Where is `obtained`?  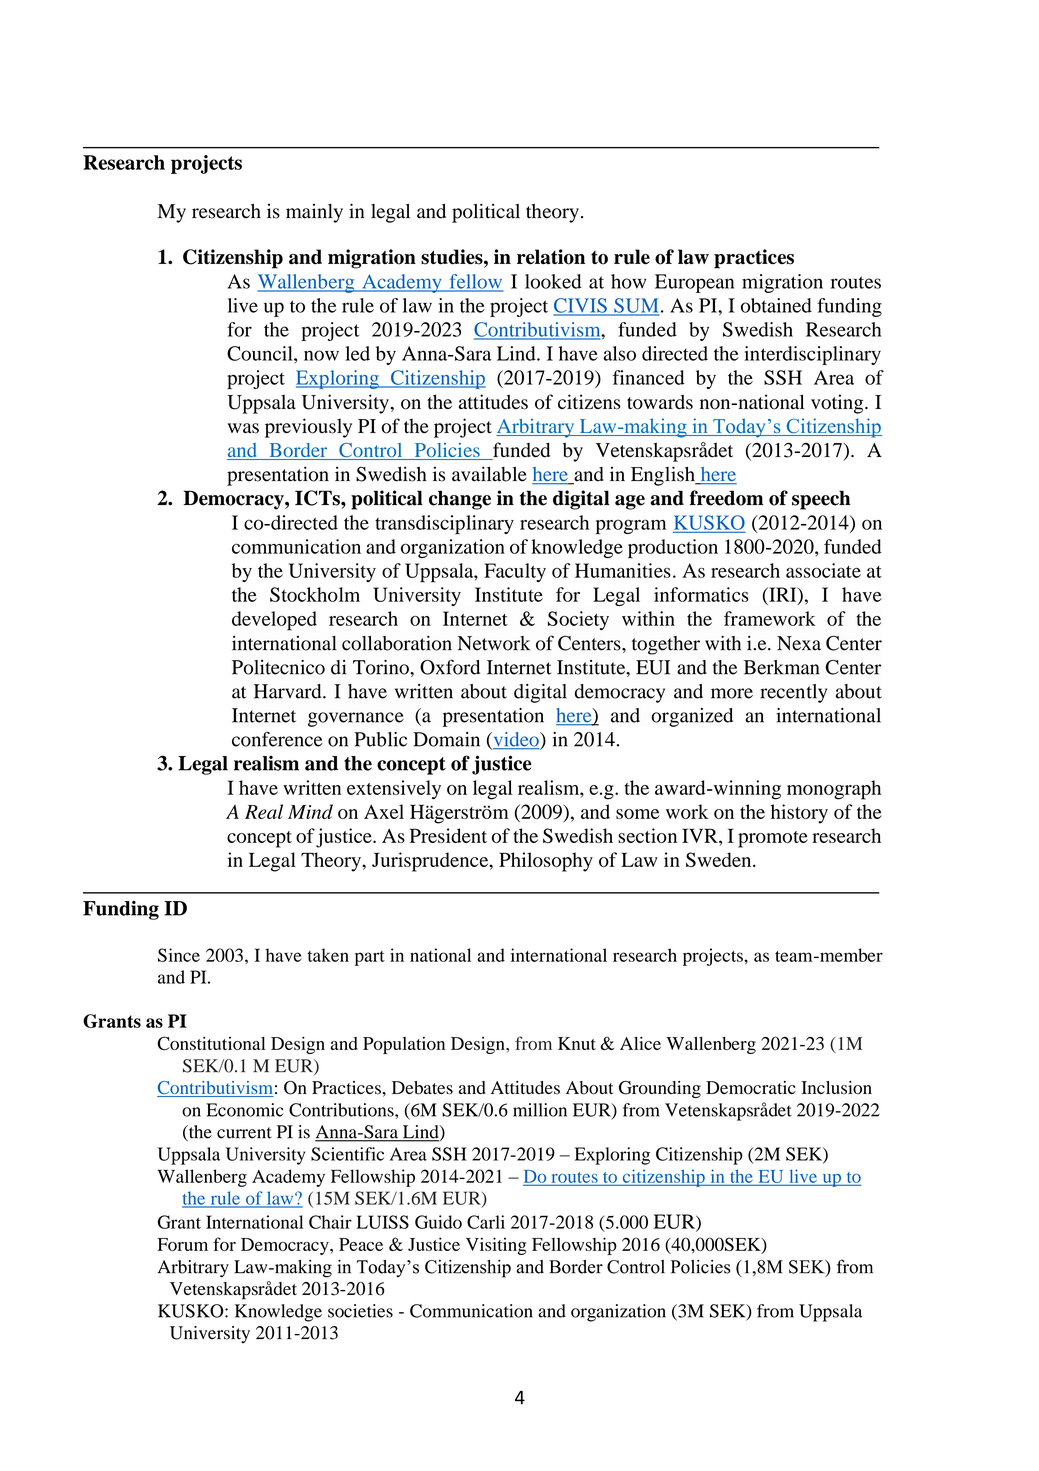
obtained is located at coordinates (776, 305).
